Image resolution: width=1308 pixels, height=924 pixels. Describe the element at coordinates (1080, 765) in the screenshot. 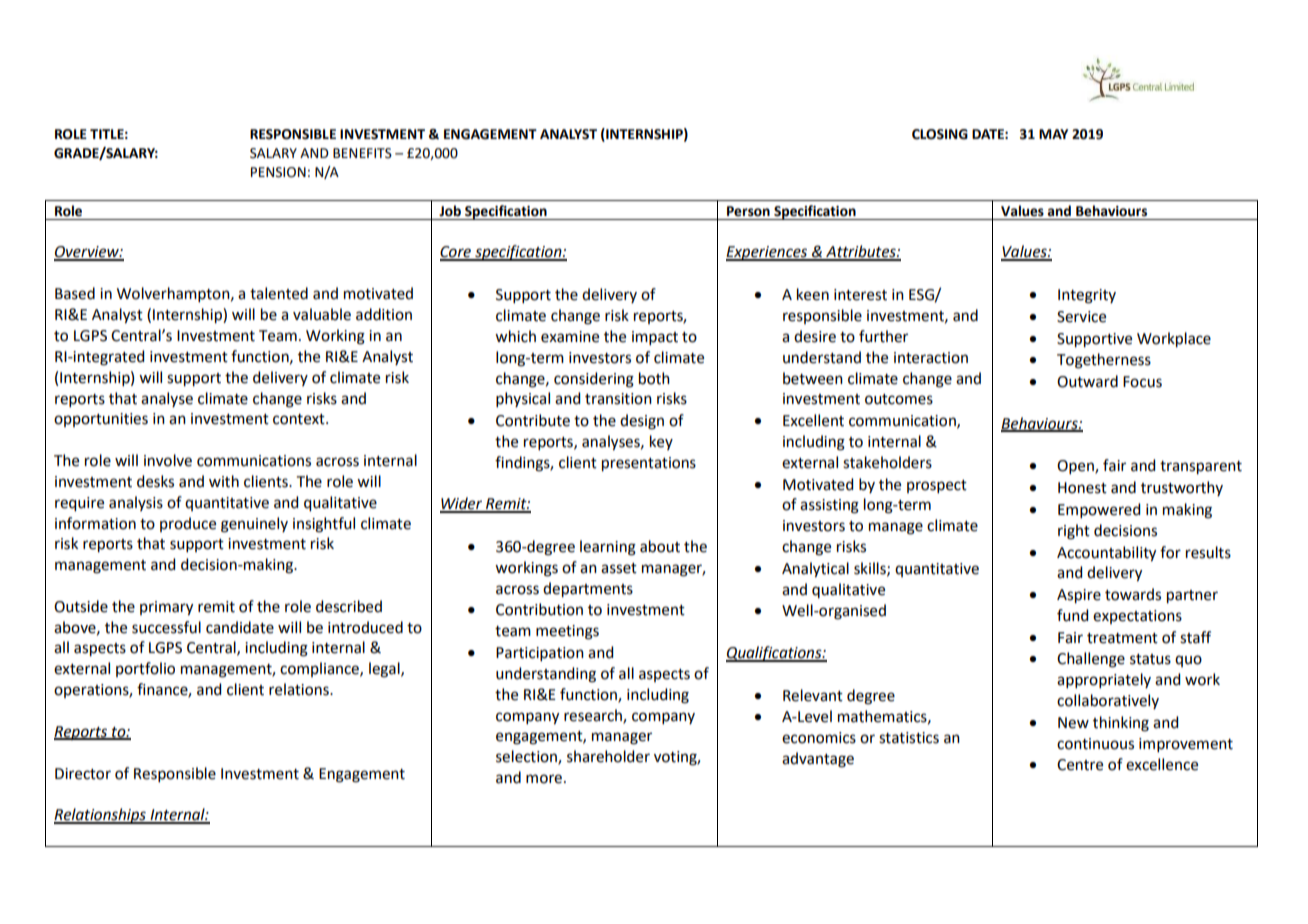

I see `Centre` at that location.
